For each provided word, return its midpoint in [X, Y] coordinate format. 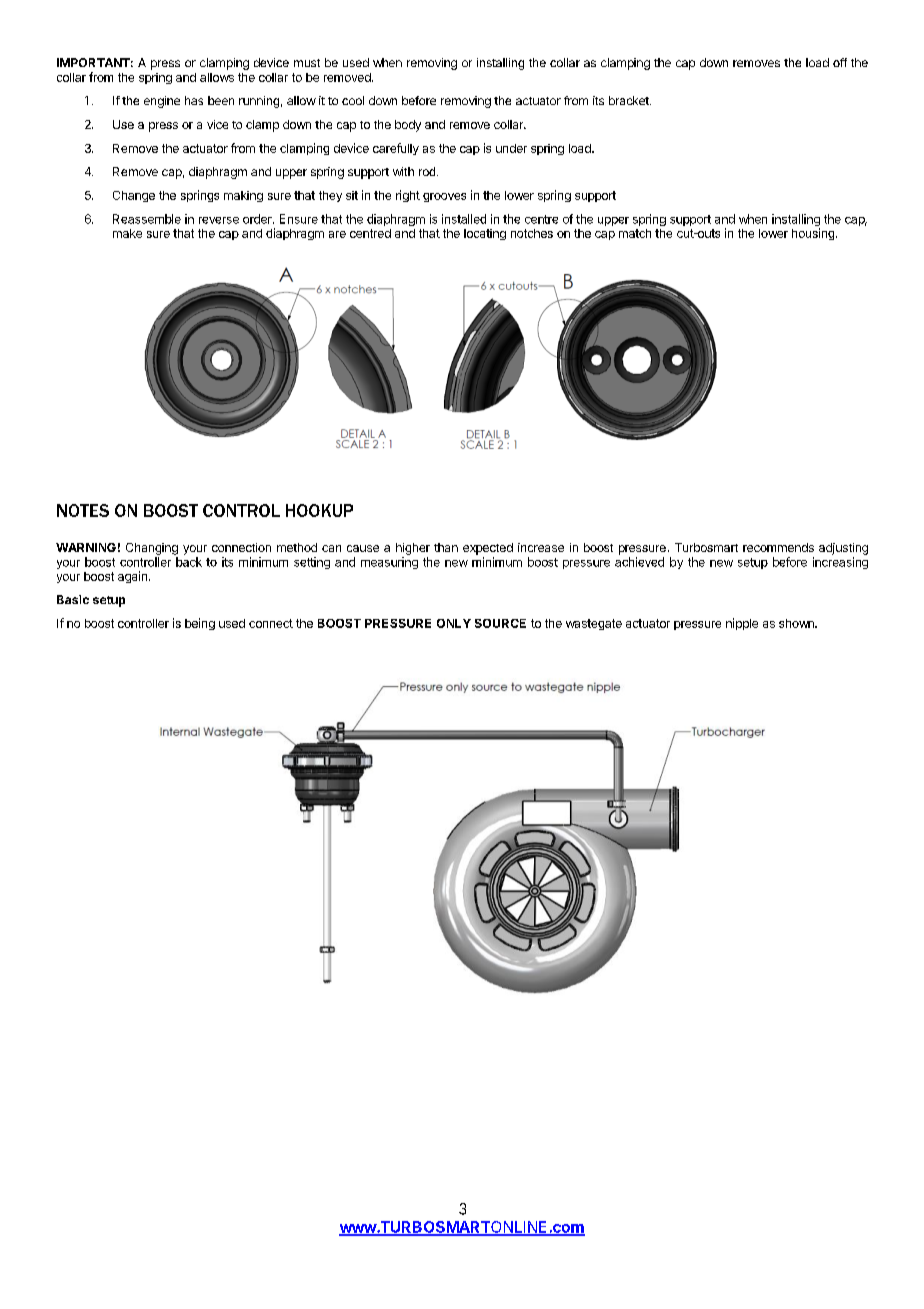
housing [813, 234]
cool [353, 100]
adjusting [843, 549]
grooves [444, 197]
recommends [778, 547]
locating [485, 234]
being [200, 624]
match [635, 233]
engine [162, 102]
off [840, 62]
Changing [152, 549]
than [446, 547]
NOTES [83, 510]
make [127, 233]
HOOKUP [319, 510]
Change [134, 196]
